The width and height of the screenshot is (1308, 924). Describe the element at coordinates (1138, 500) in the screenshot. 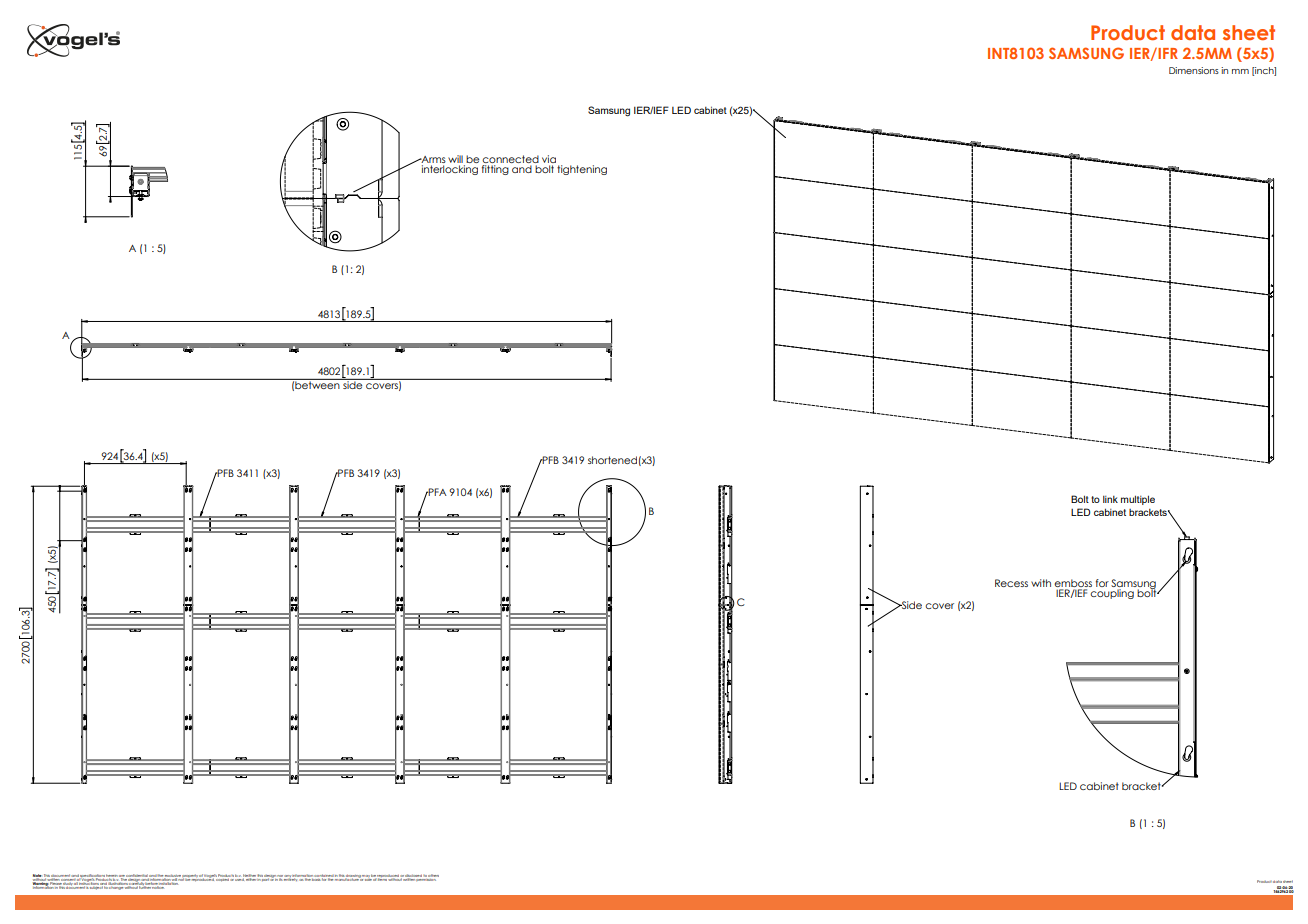

I see `multiple` at that location.
